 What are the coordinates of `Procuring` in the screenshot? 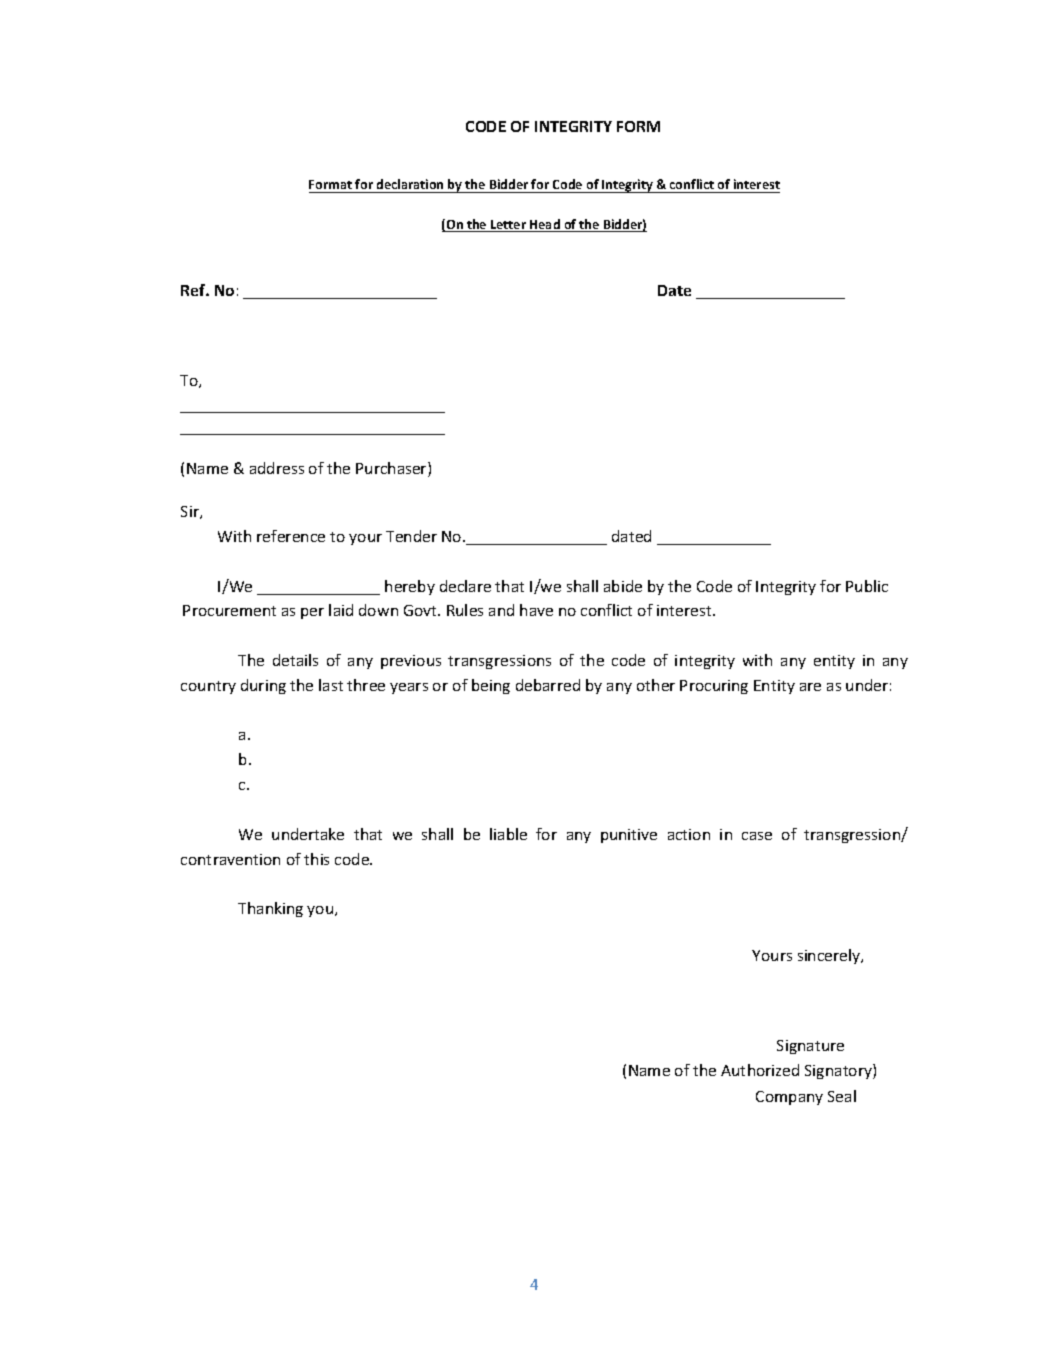 It's located at (714, 687).
